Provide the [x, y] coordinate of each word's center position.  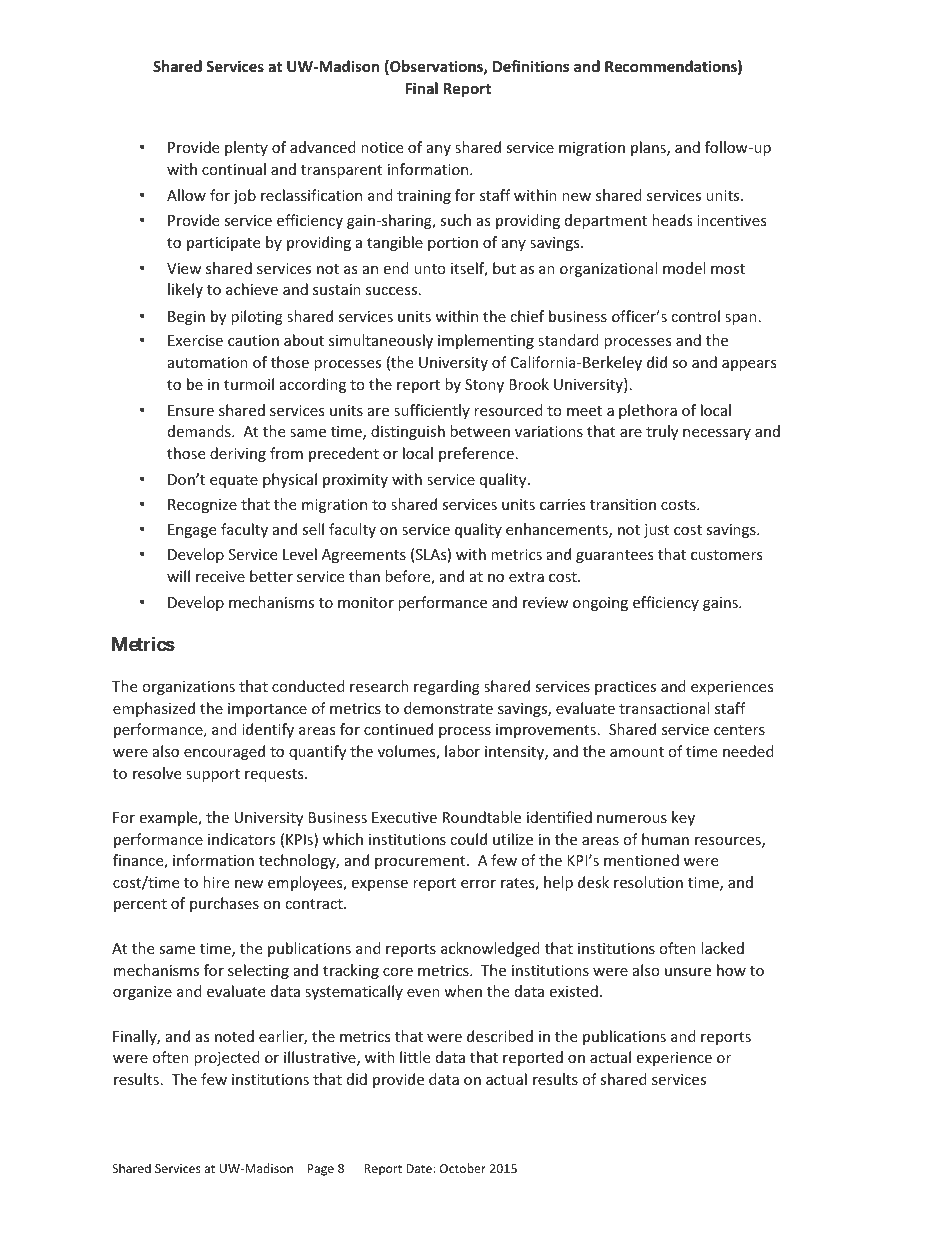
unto [430, 269]
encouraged [224, 752]
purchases [224, 904]
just [656, 531]
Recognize [202, 506]
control [695, 316]
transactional [664, 708]
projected [227, 1058]
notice [382, 147]
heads [672, 220]
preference [476, 454]
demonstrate [448, 708]
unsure [688, 972]
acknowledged [490, 949]
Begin [186, 318]
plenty [246, 148]
